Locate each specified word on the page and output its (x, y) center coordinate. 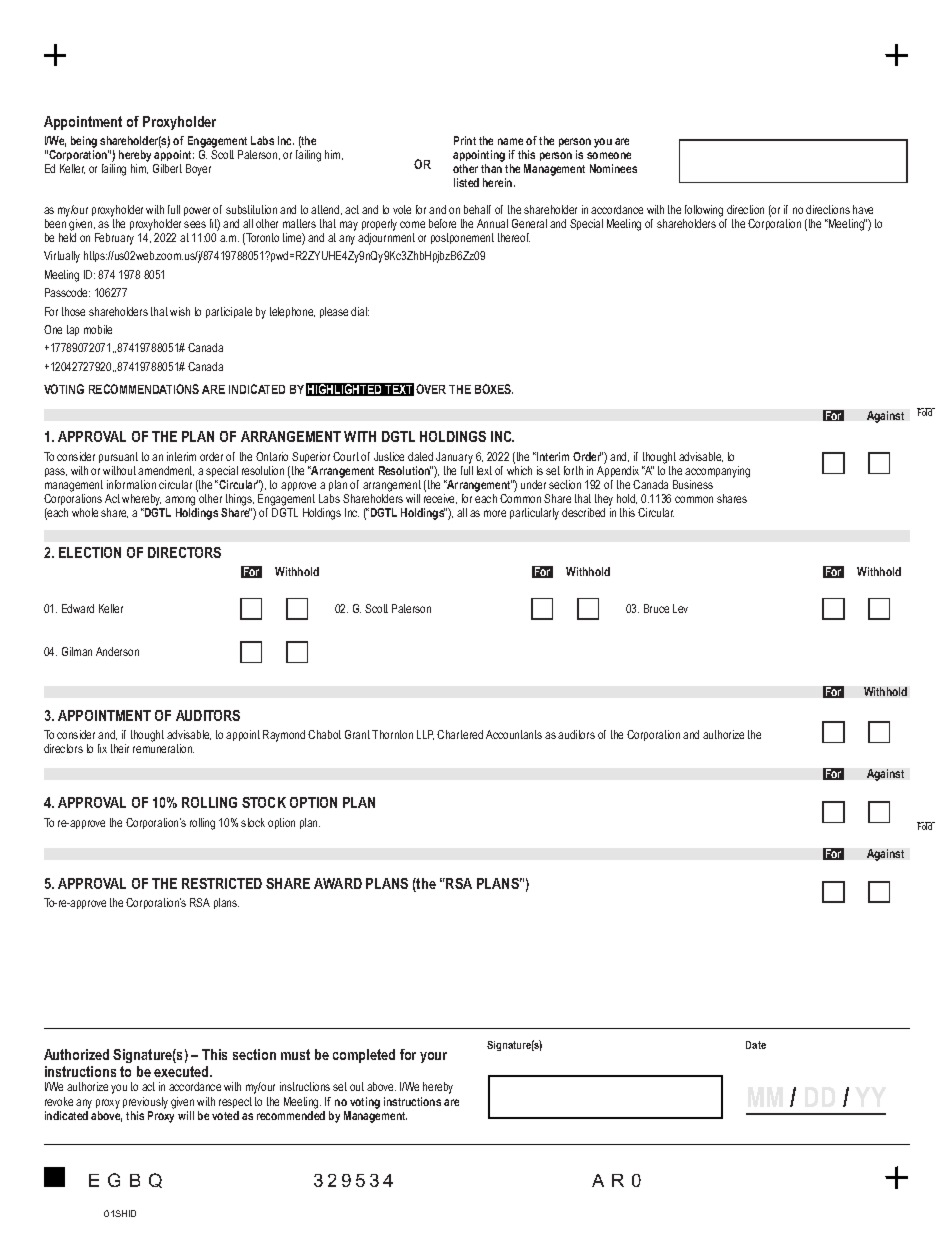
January (454, 458)
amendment (166, 471)
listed (466, 182)
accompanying (717, 472)
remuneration (163, 748)
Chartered (460, 734)
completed (364, 1056)
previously (145, 1103)
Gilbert (167, 168)
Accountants (514, 734)
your (433, 1057)
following (704, 211)
